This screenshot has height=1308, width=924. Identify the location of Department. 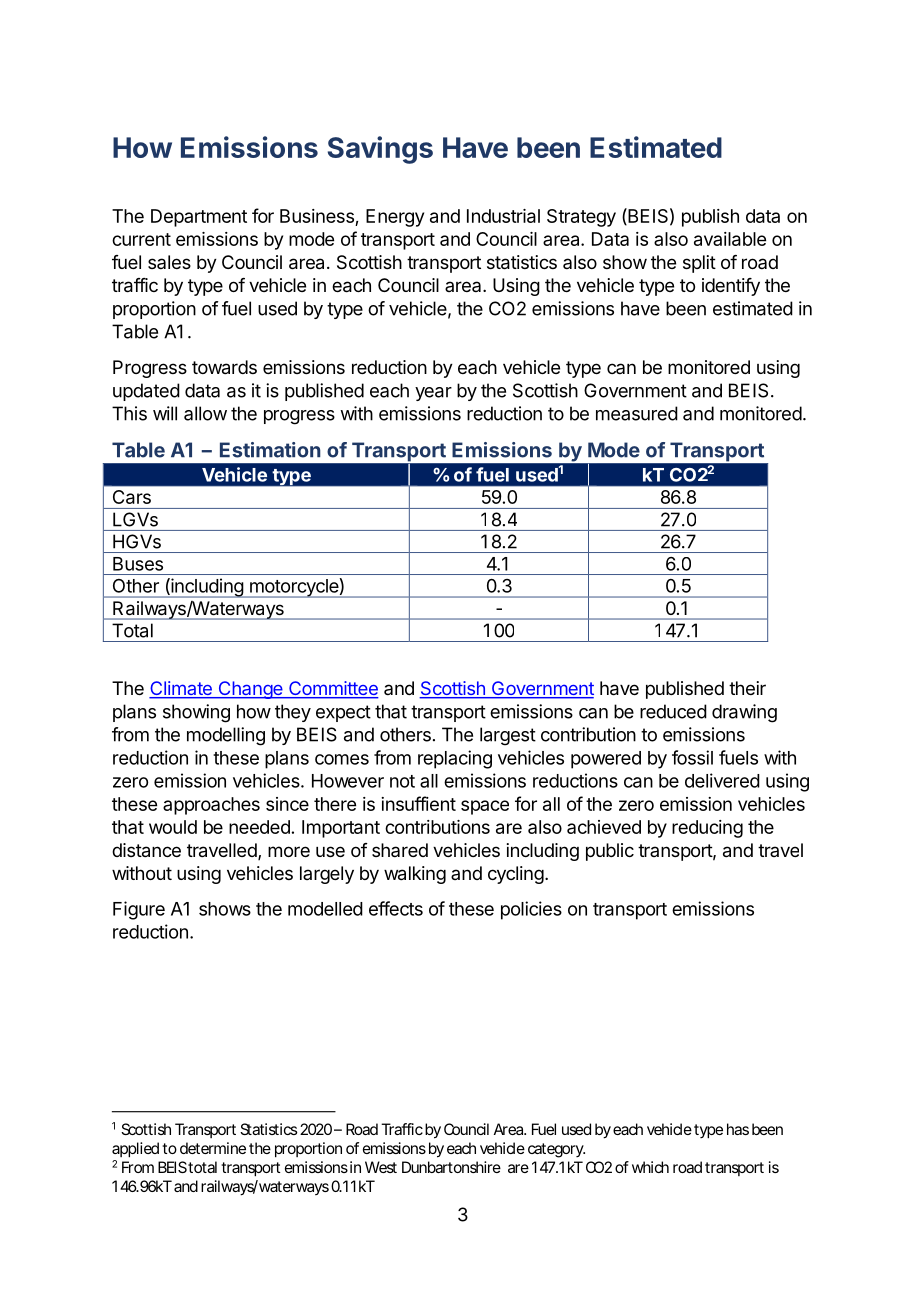
(199, 218).
